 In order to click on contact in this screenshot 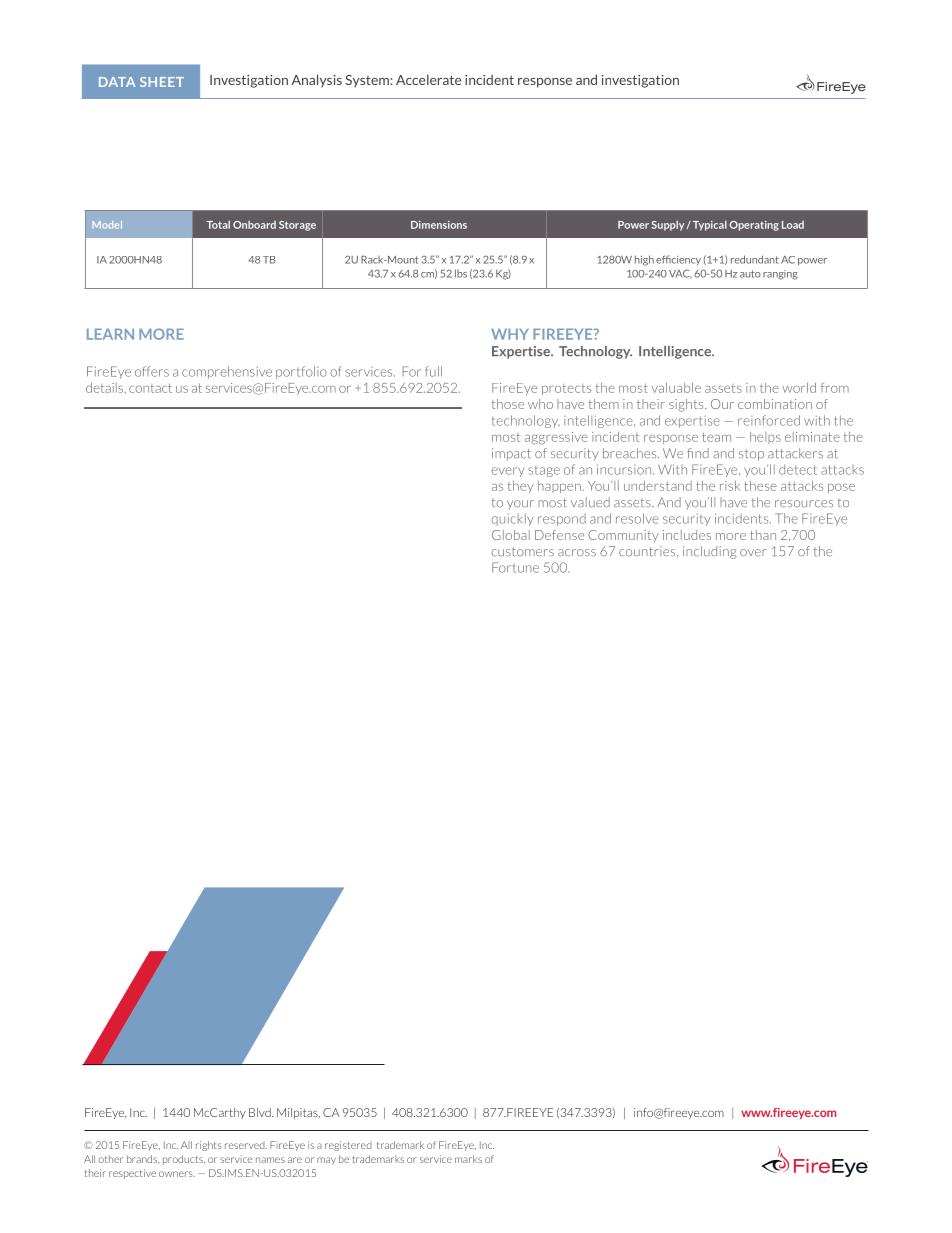, I will do `click(150, 388)`.
